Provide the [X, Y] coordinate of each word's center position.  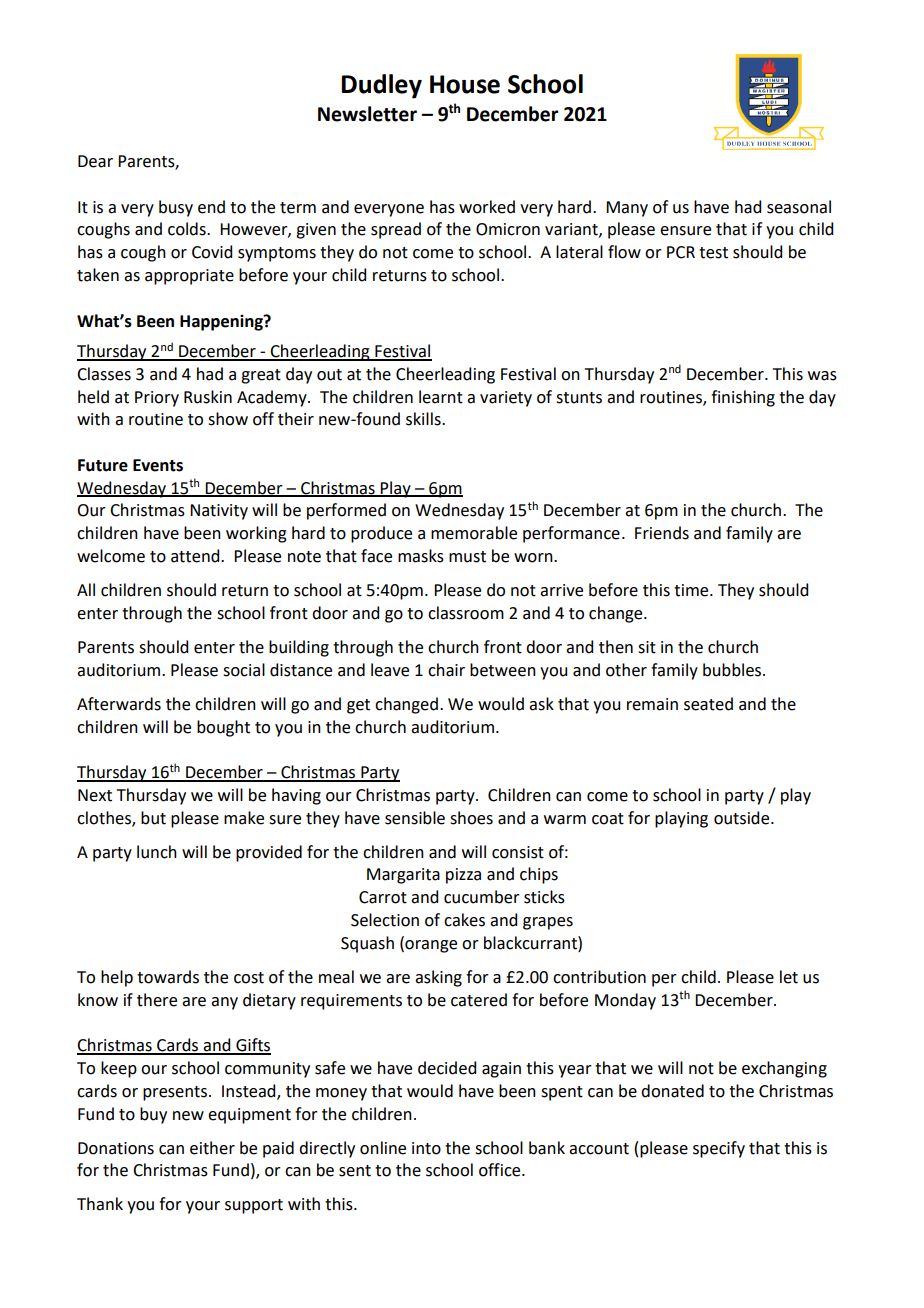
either [212, 1148]
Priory [157, 399]
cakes [464, 920]
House [465, 84]
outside [743, 818]
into [426, 1148]
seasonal [799, 207]
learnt [441, 397]
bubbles [733, 670]
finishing [743, 398]
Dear [95, 161]
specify [719, 1149]
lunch [157, 852]
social [244, 670]
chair [446, 670]
